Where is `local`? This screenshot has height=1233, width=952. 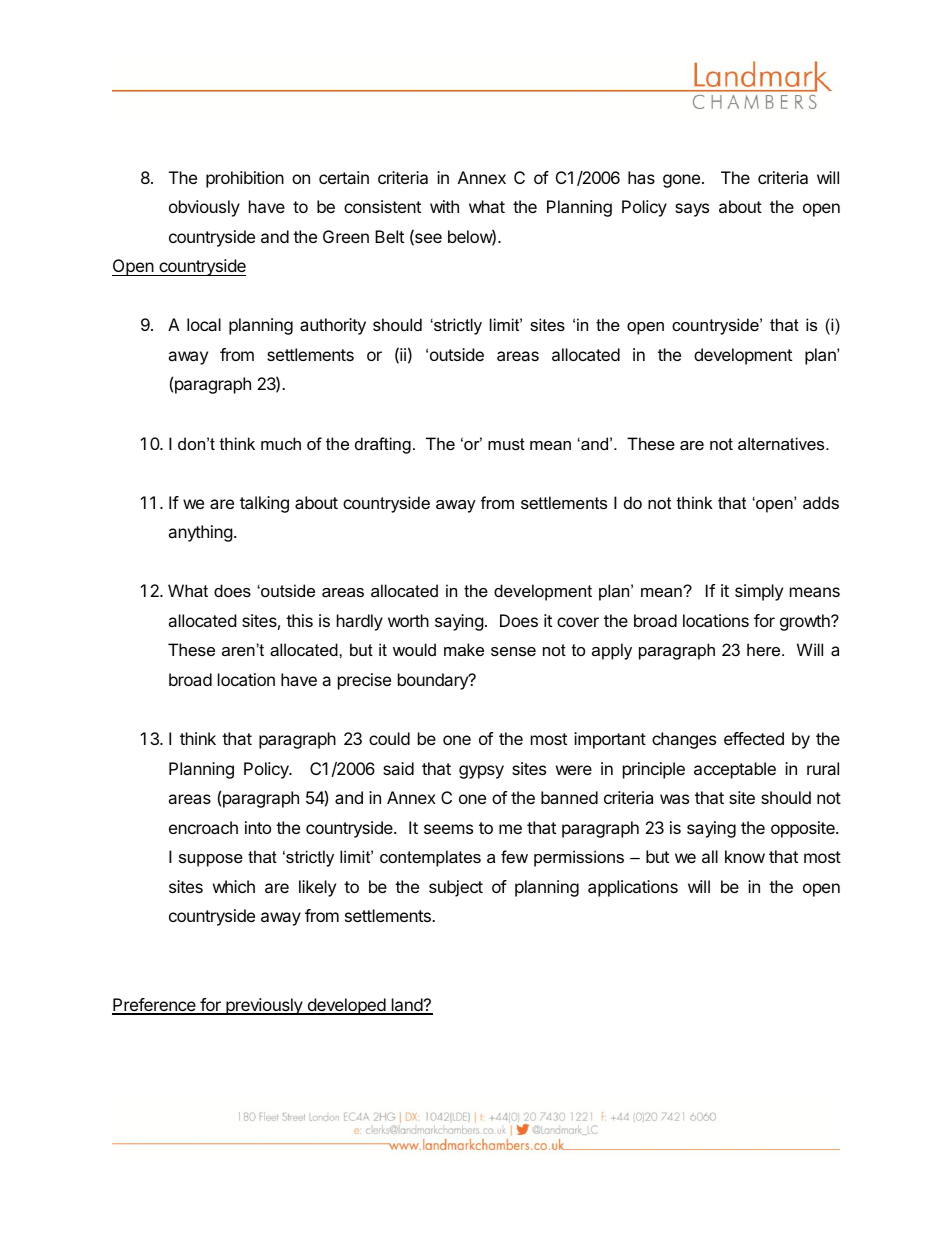
local is located at coordinates (204, 324).
